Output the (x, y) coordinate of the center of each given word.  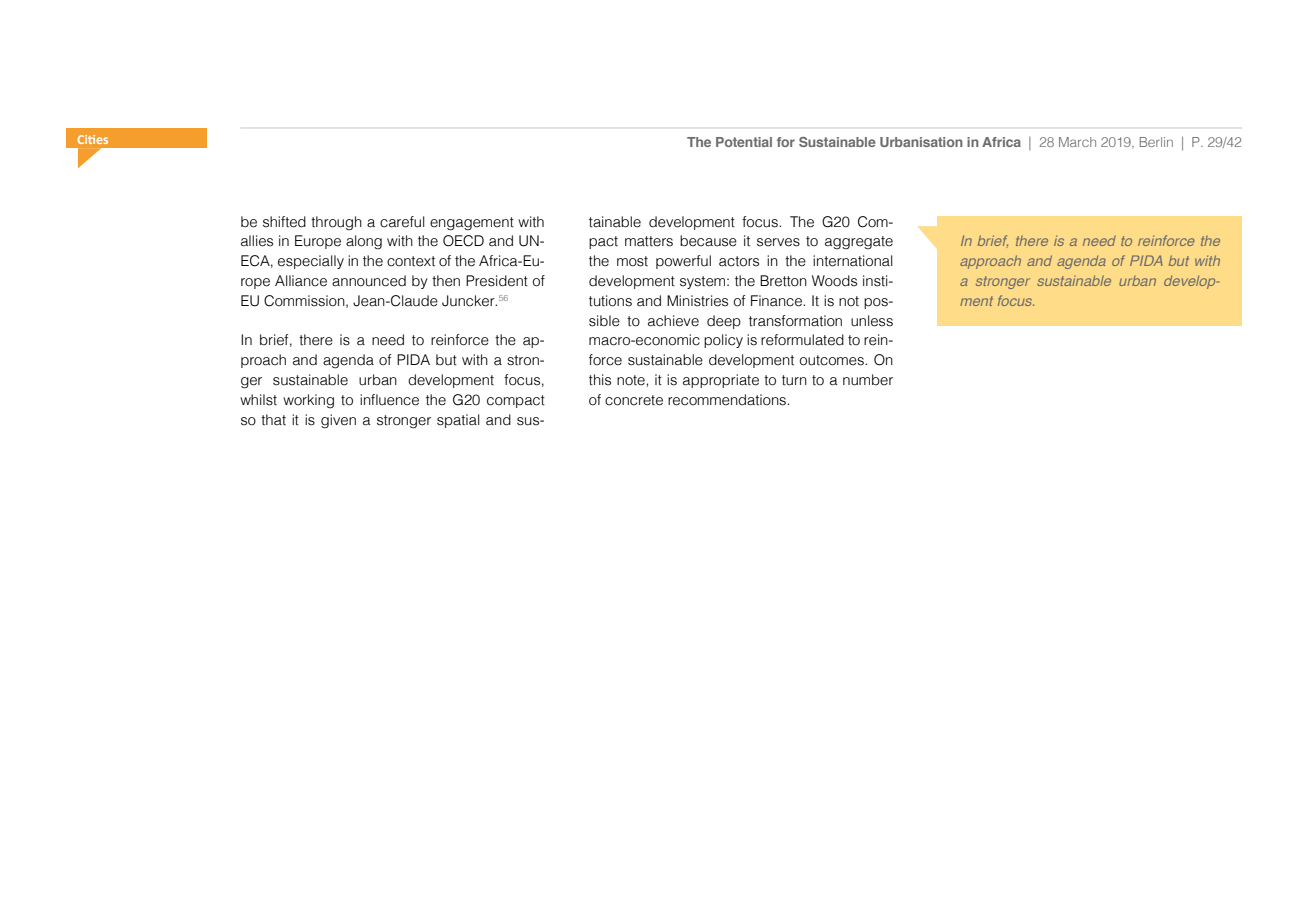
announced (369, 281)
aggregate (859, 243)
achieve (673, 321)
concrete (634, 400)
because (708, 241)
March (1077, 142)
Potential (744, 142)
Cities (92, 139)
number (868, 380)
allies (257, 241)
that (273, 420)
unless (872, 321)
